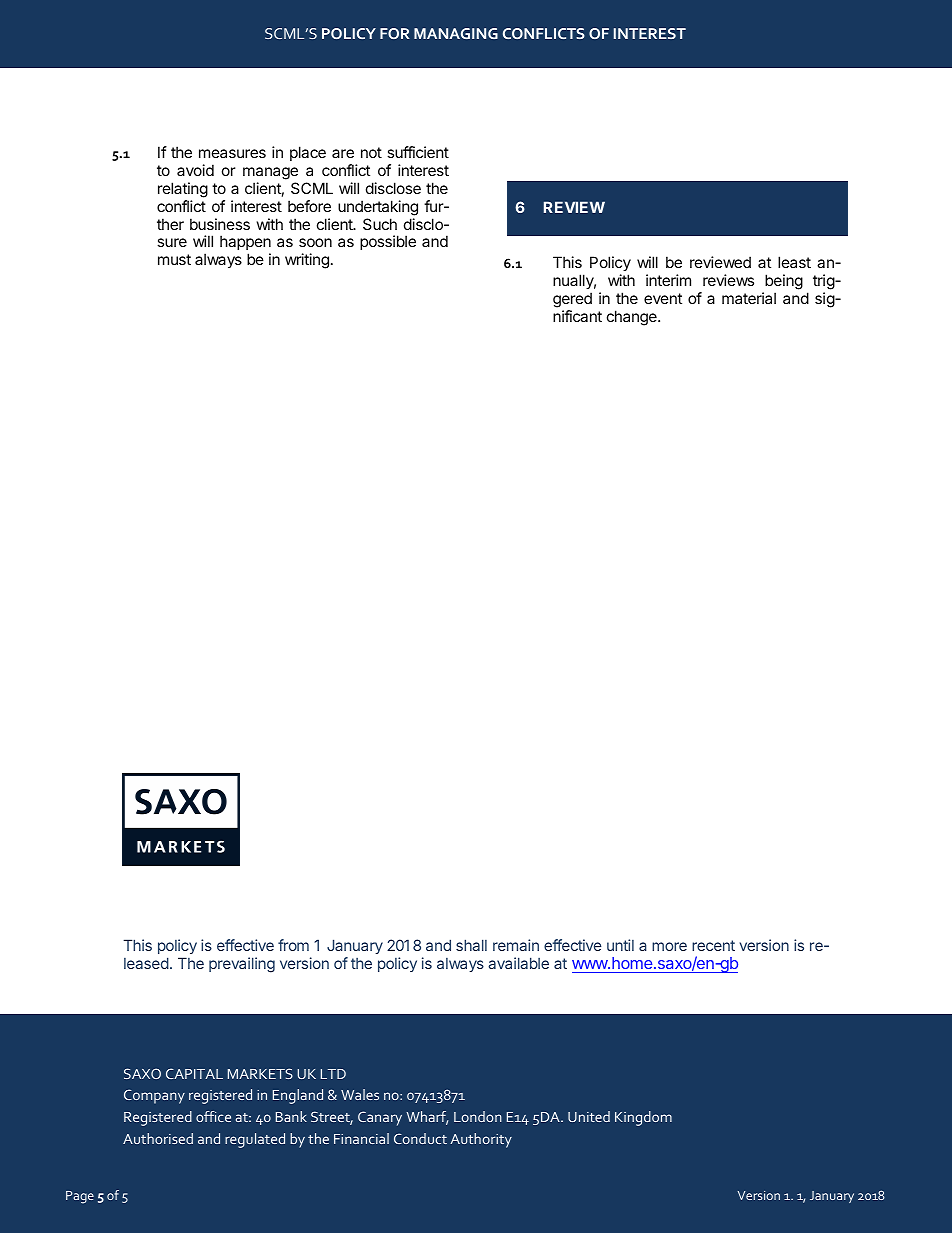 Image resolution: width=952 pixels, height=1233 pixels. Describe the element at coordinates (794, 262) in the screenshot. I see `least` at that location.
